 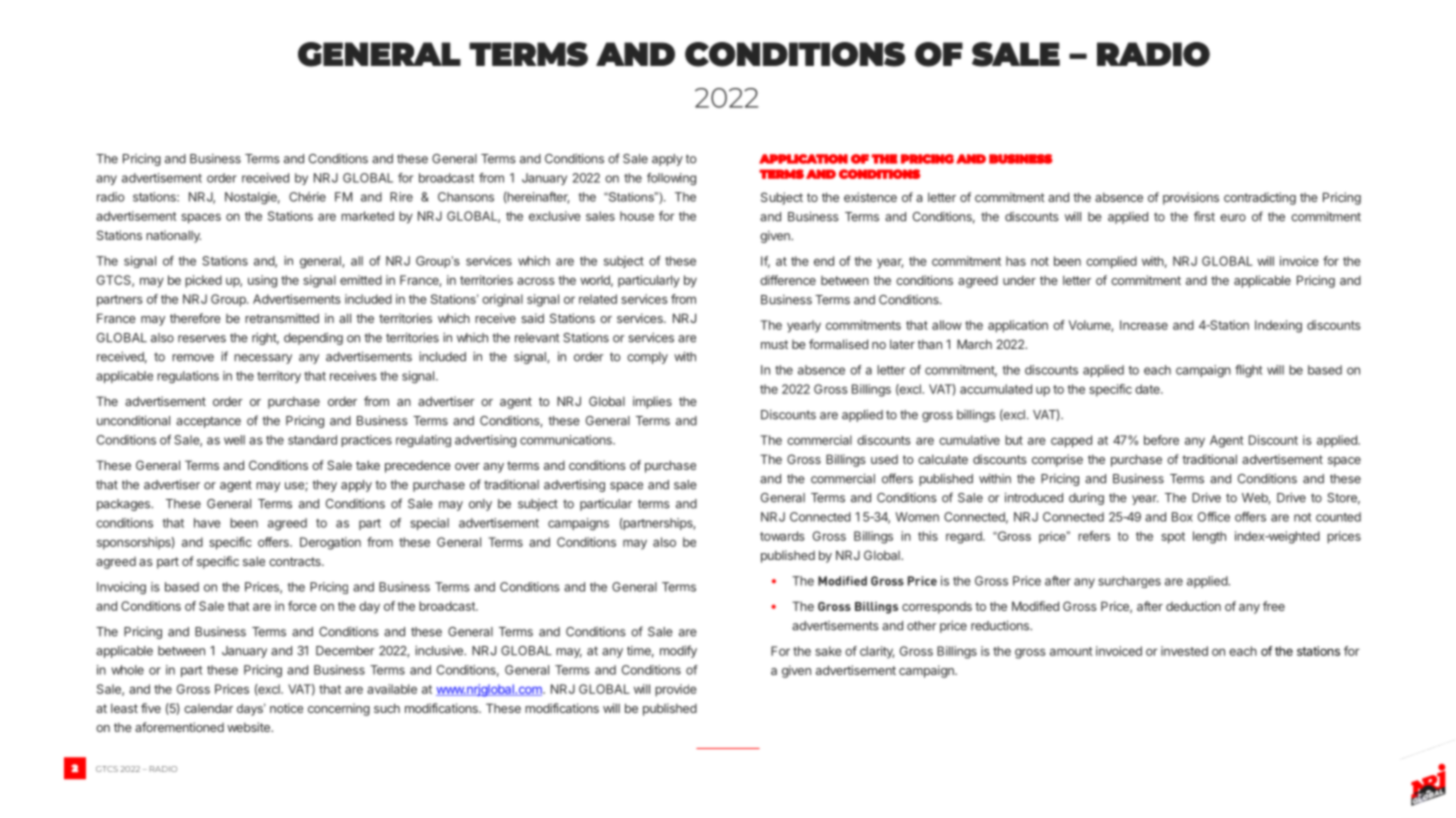 I want to click on flight, so click(x=1248, y=371).
